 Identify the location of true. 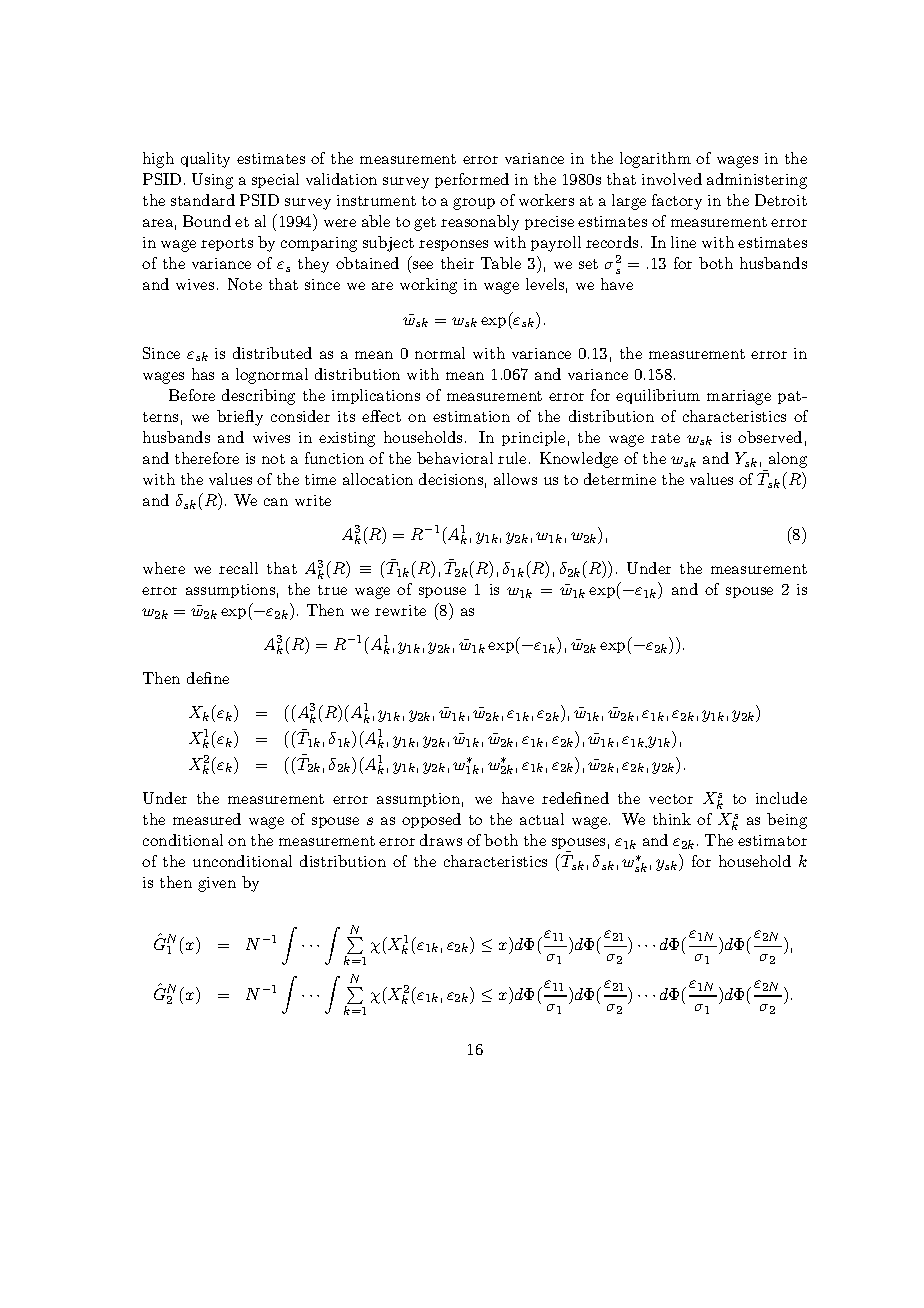
(332, 590).
